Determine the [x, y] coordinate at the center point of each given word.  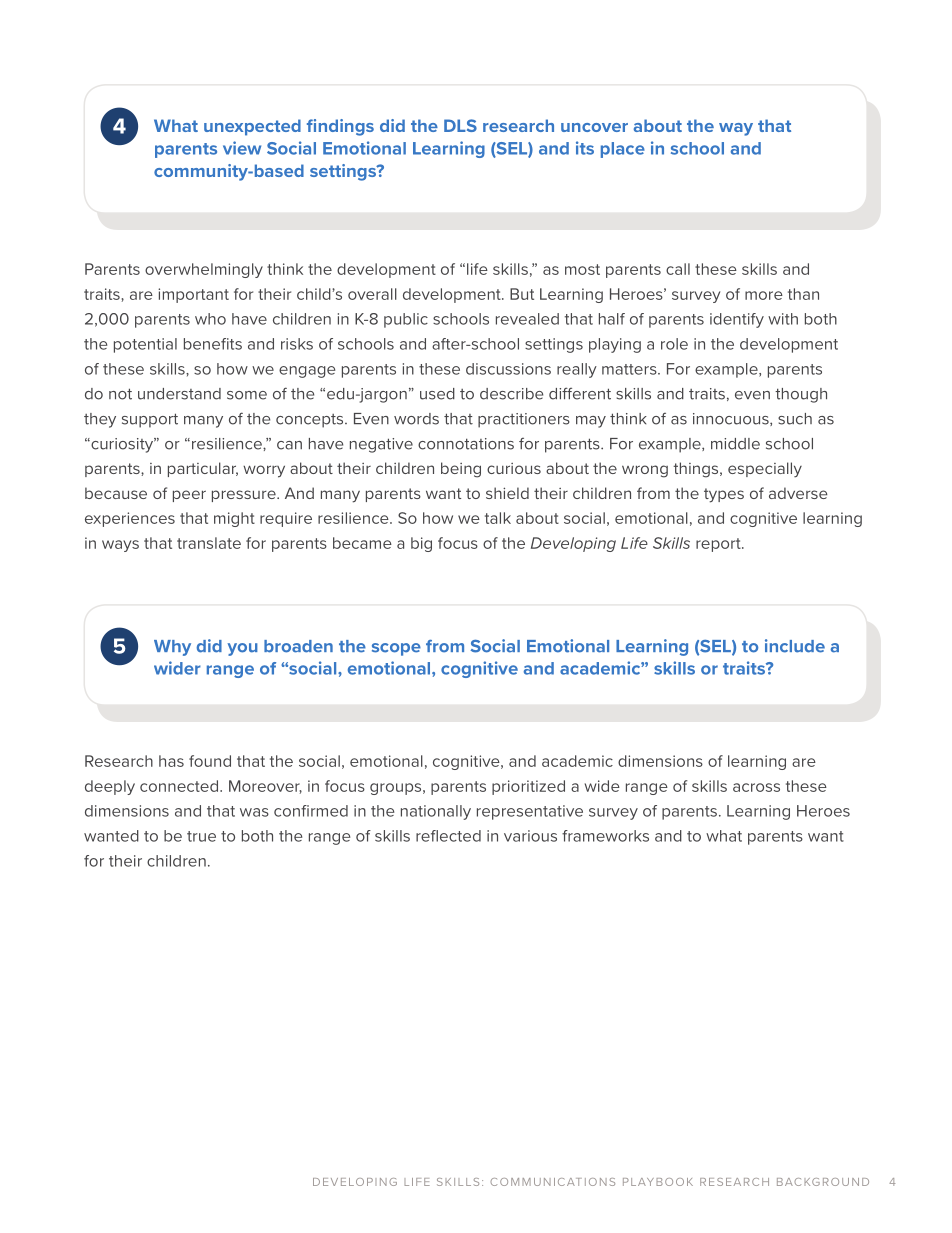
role [674, 344]
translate [209, 543]
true [201, 836]
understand [179, 394]
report [719, 545]
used [437, 394]
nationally [436, 812]
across [756, 787]
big [421, 544]
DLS [460, 125]
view [242, 148]
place [623, 150]
